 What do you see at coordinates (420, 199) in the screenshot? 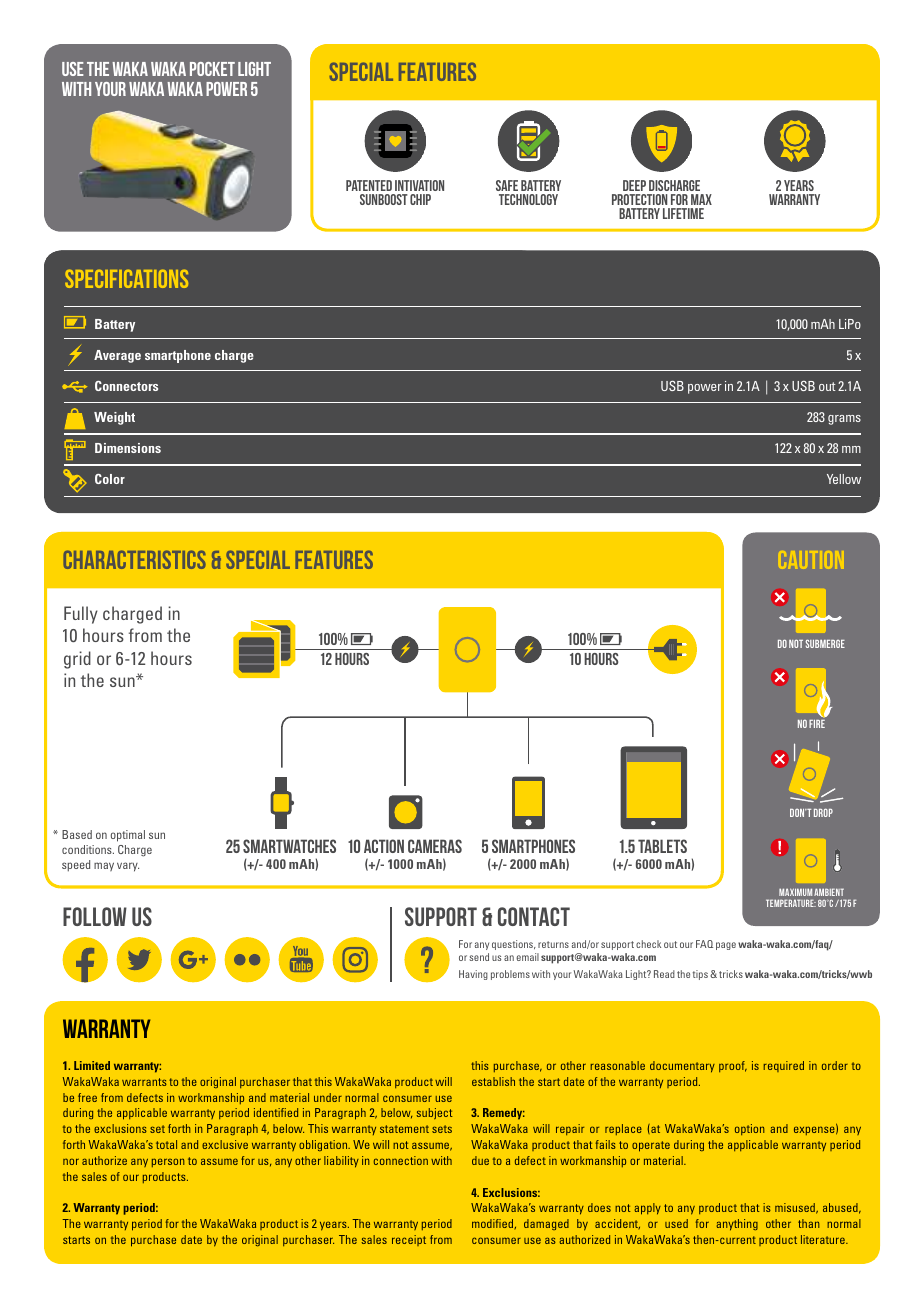
I see `chip` at bounding box center [420, 199].
